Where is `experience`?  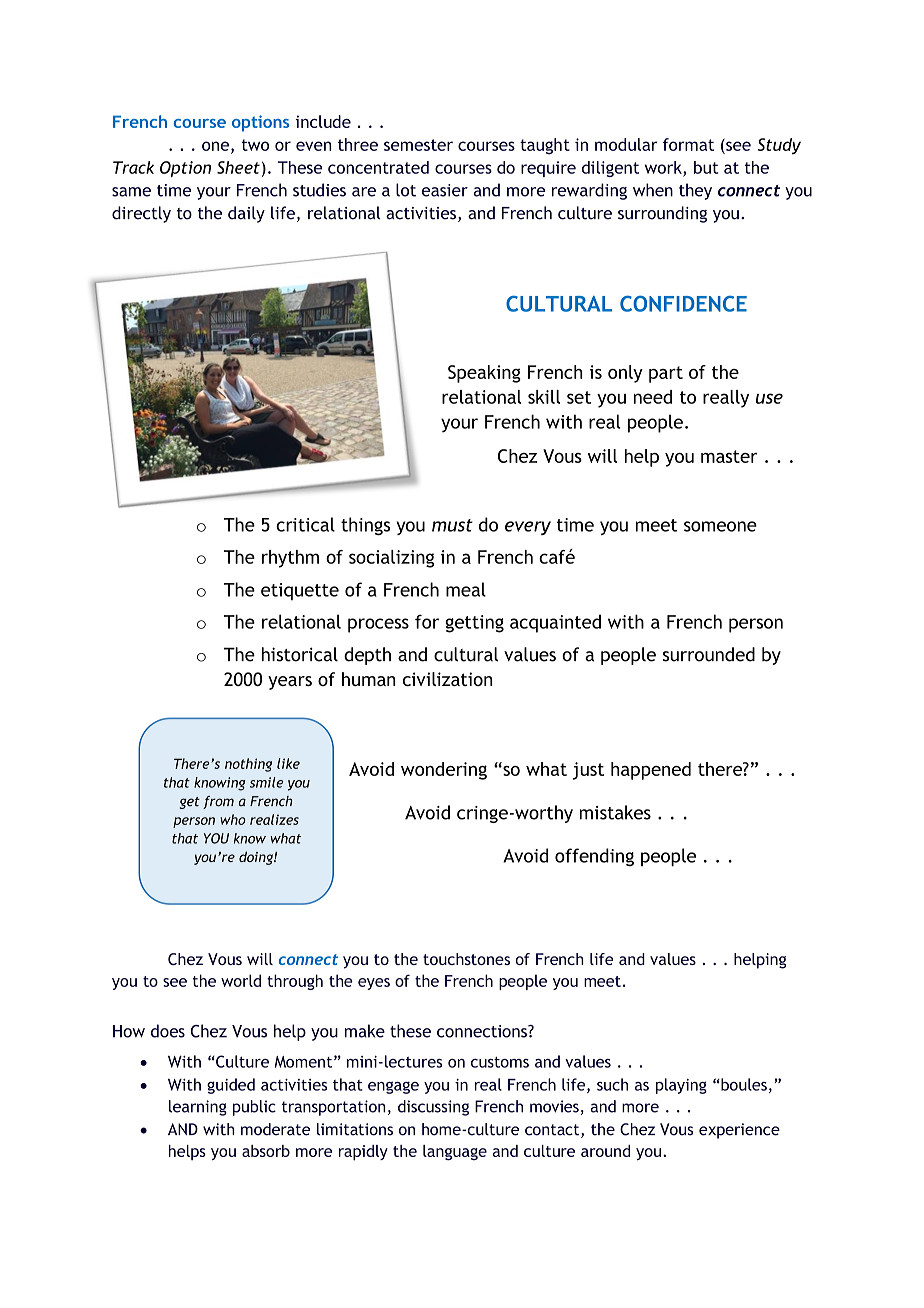
experience is located at coordinates (739, 1131).
